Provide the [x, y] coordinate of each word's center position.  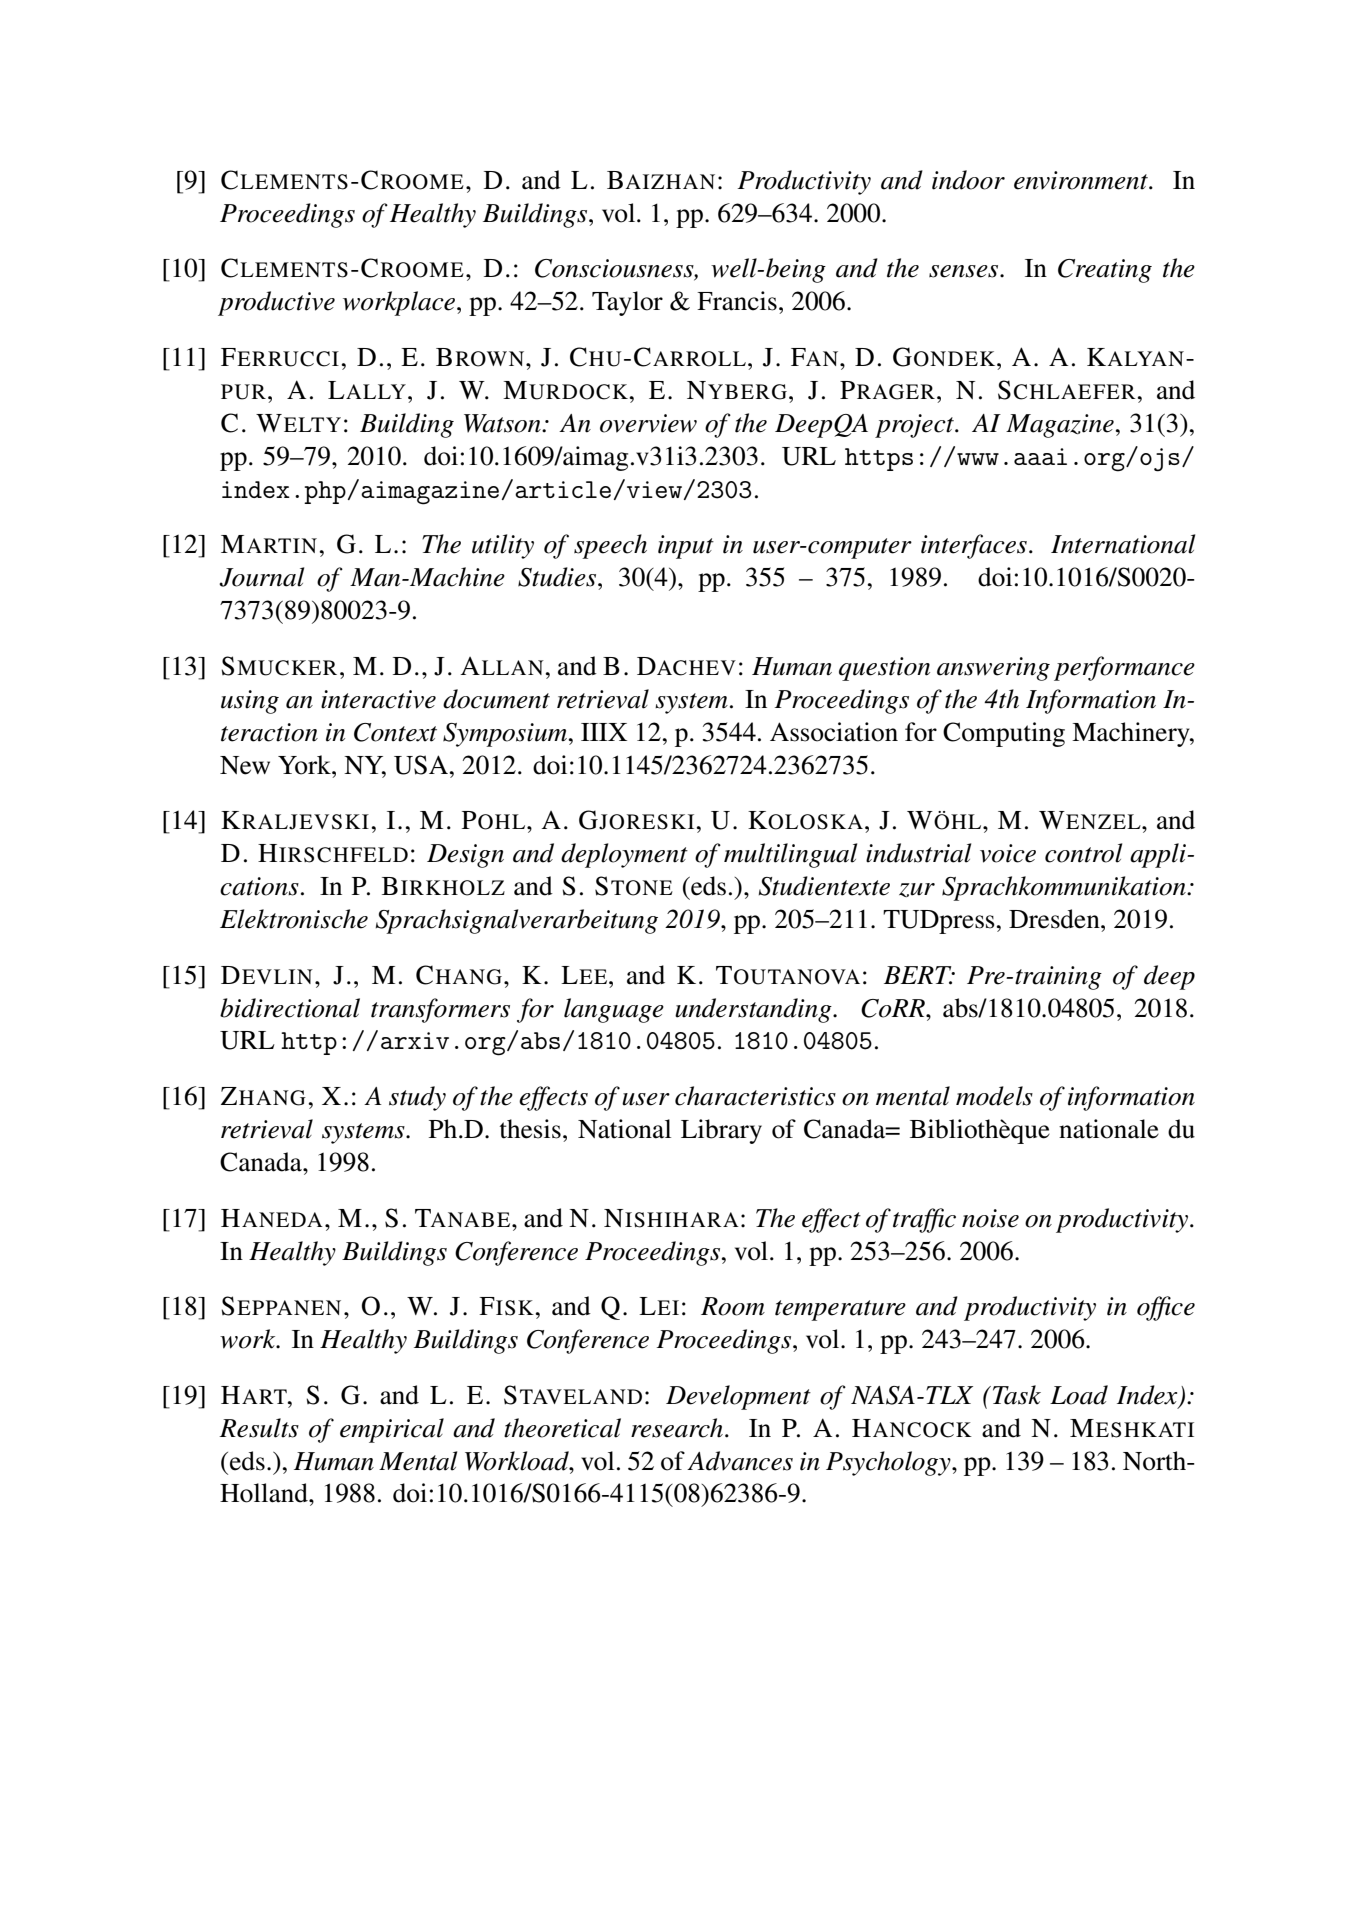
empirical [392, 1430]
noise [990, 1218]
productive [276, 303]
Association [834, 732]
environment [1082, 180]
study [417, 1098]
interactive [378, 699]
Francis [737, 301]
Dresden [1055, 919]
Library [721, 1131]
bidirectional [290, 1008]
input [686, 547]
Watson [503, 423]
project [915, 426]
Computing [1004, 734]
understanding [754, 1010]
